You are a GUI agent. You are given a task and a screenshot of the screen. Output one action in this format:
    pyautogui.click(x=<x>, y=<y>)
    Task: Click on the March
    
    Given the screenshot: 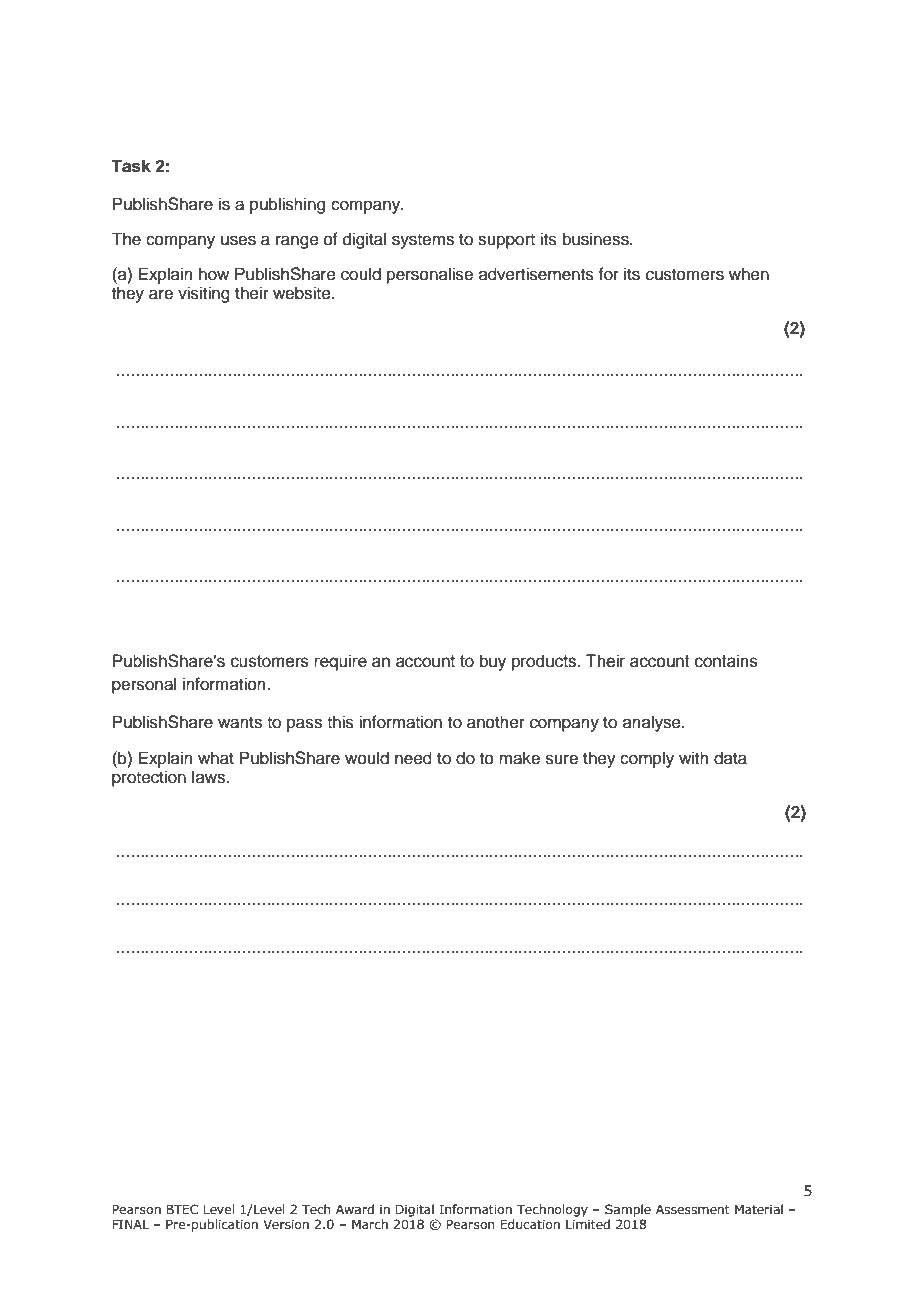 What is the action you would take?
    pyautogui.click(x=370, y=1224)
